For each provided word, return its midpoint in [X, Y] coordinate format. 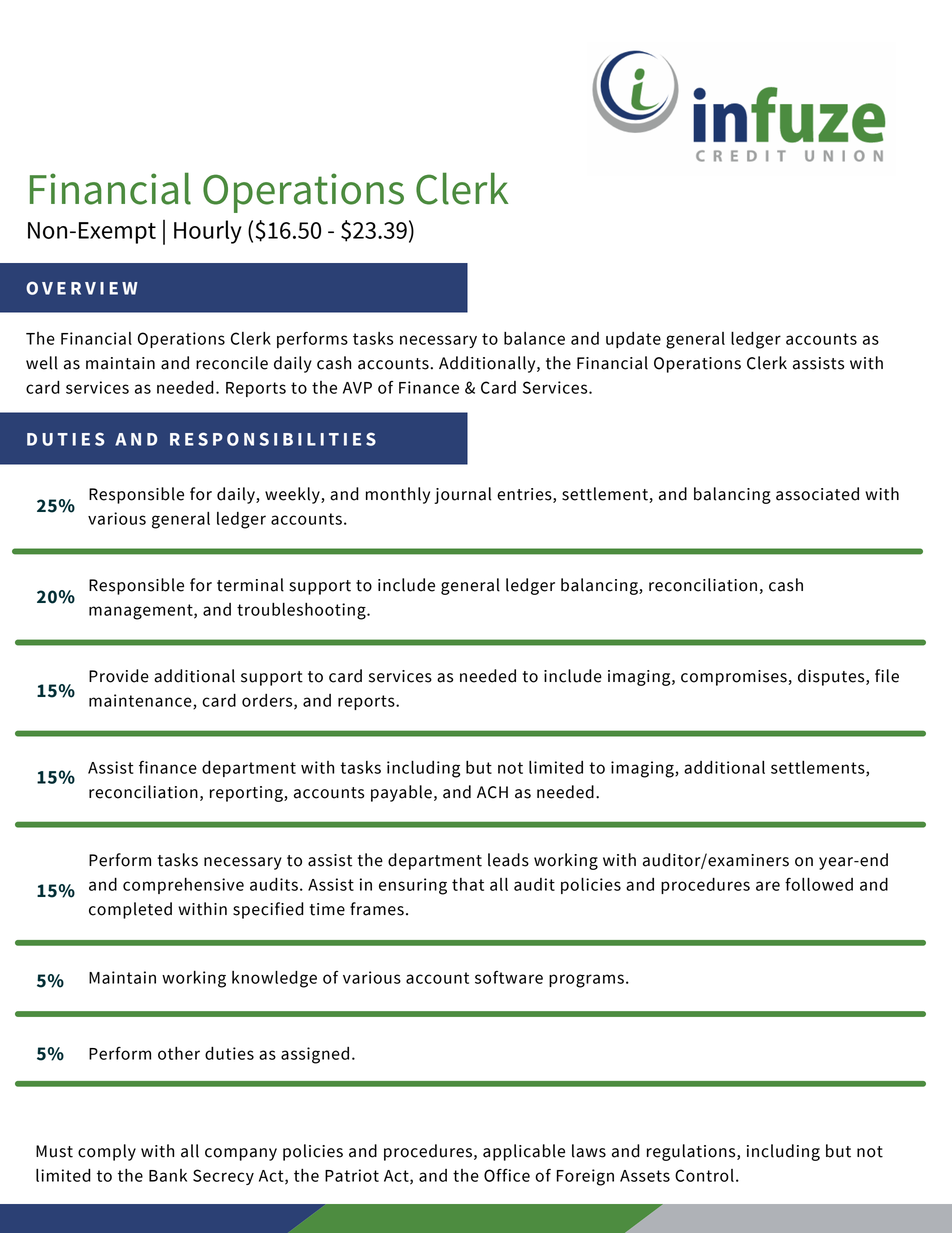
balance [534, 338]
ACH [492, 792]
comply [107, 1152]
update [633, 340]
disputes [832, 677]
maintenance [141, 701]
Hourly [208, 232]
